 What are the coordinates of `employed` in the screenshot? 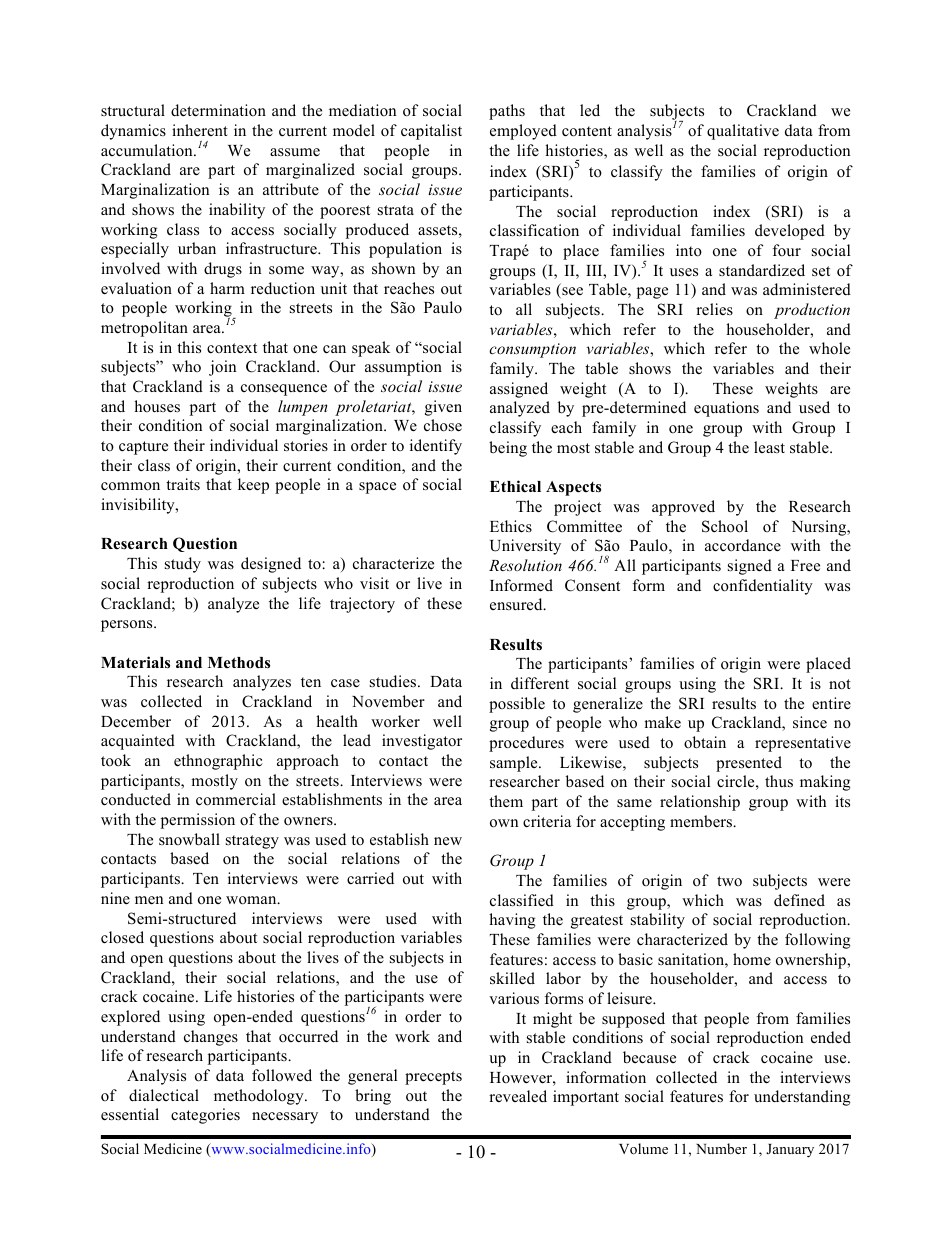 It's located at (523, 132).
